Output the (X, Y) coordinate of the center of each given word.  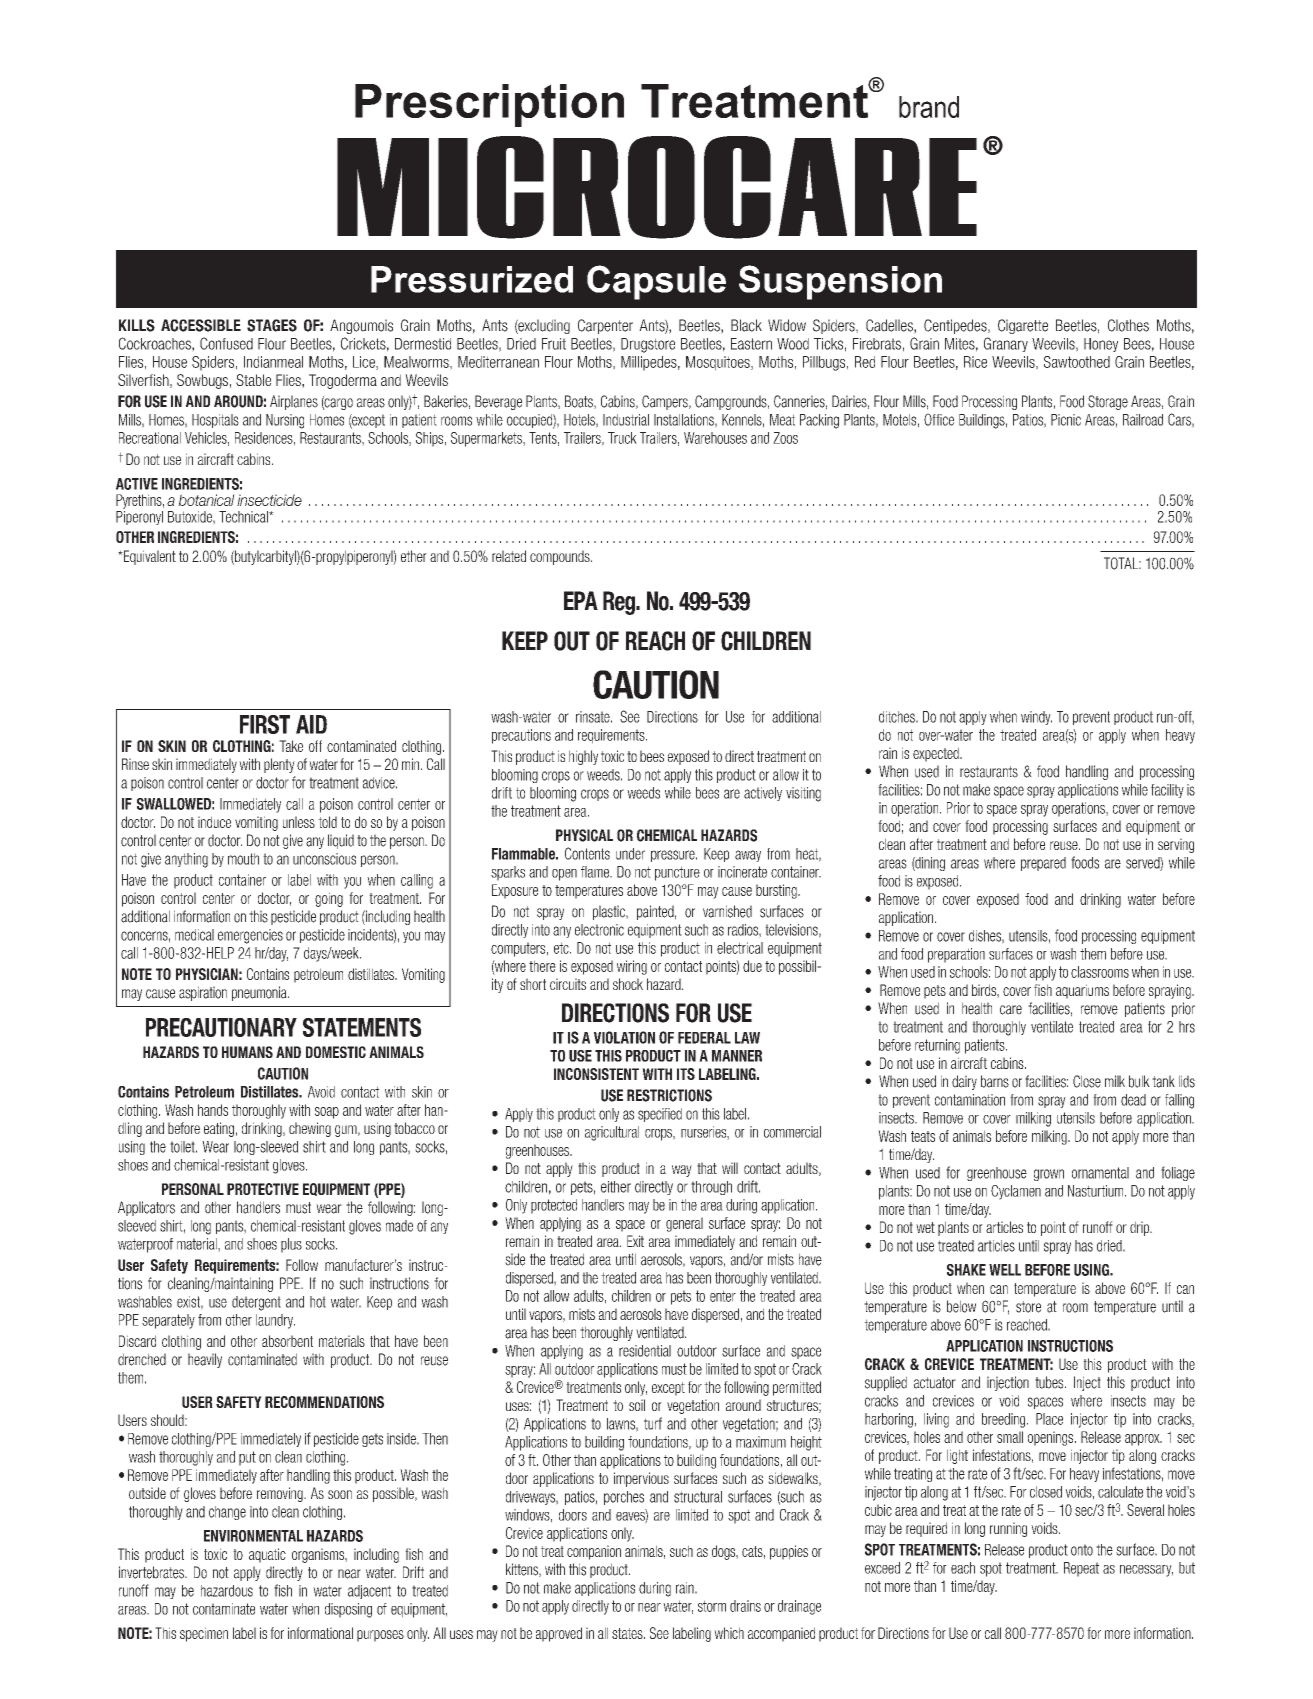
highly (583, 757)
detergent (256, 1303)
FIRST (265, 724)
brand (929, 107)
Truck (622, 438)
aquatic (267, 1555)
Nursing (285, 421)
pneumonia (260, 993)
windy (1036, 718)
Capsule (656, 282)
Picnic (1066, 420)
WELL (1005, 1270)
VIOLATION (624, 1037)
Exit (635, 1241)
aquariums (1082, 991)
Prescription (489, 105)
